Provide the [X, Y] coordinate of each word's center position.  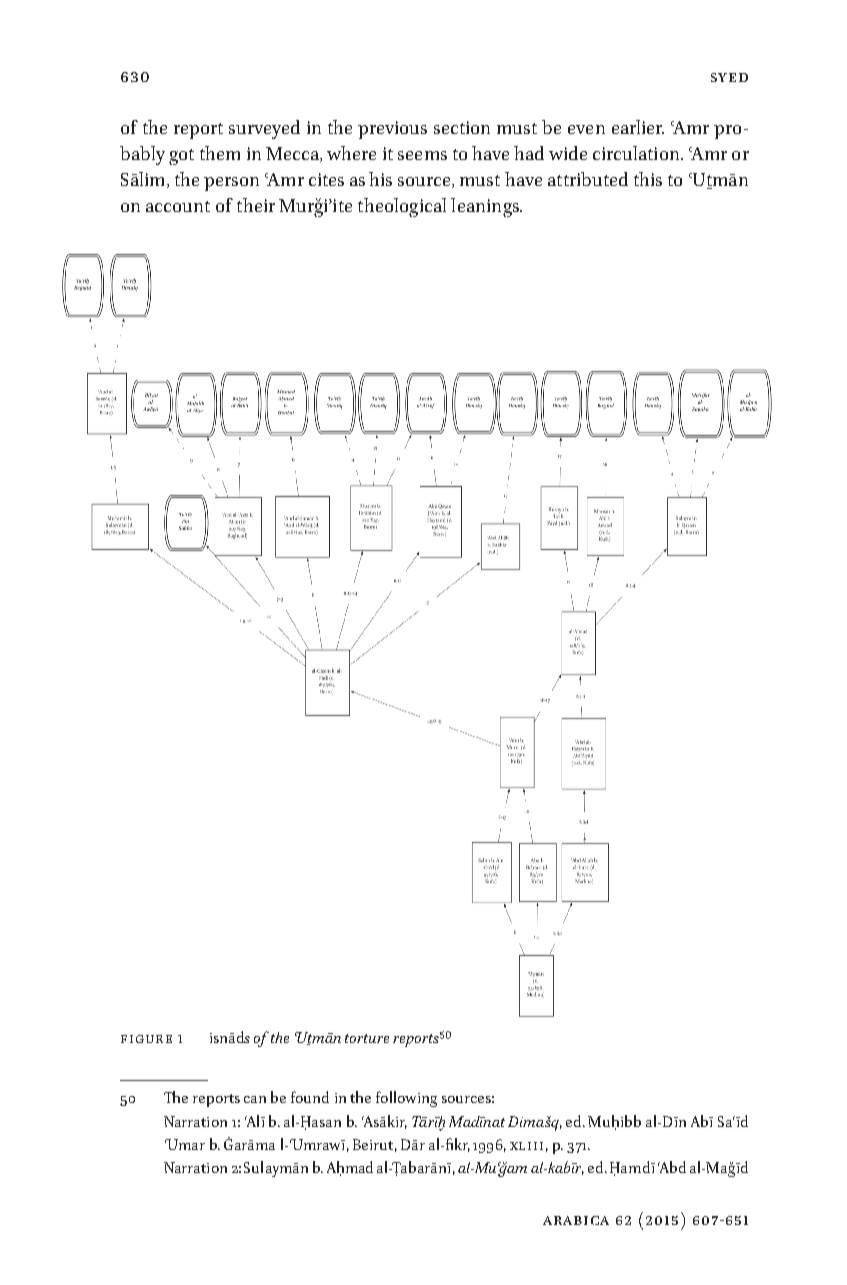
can [255, 1099]
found [310, 1097]
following [406, 1099]
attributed [588, 179]
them [220, 153]
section [462, 127]
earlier [638, 127]
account [178, 206]
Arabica [576, 1220]
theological [402, 207]
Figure [146, 1039]
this [648, 179]
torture [367, 1038]
